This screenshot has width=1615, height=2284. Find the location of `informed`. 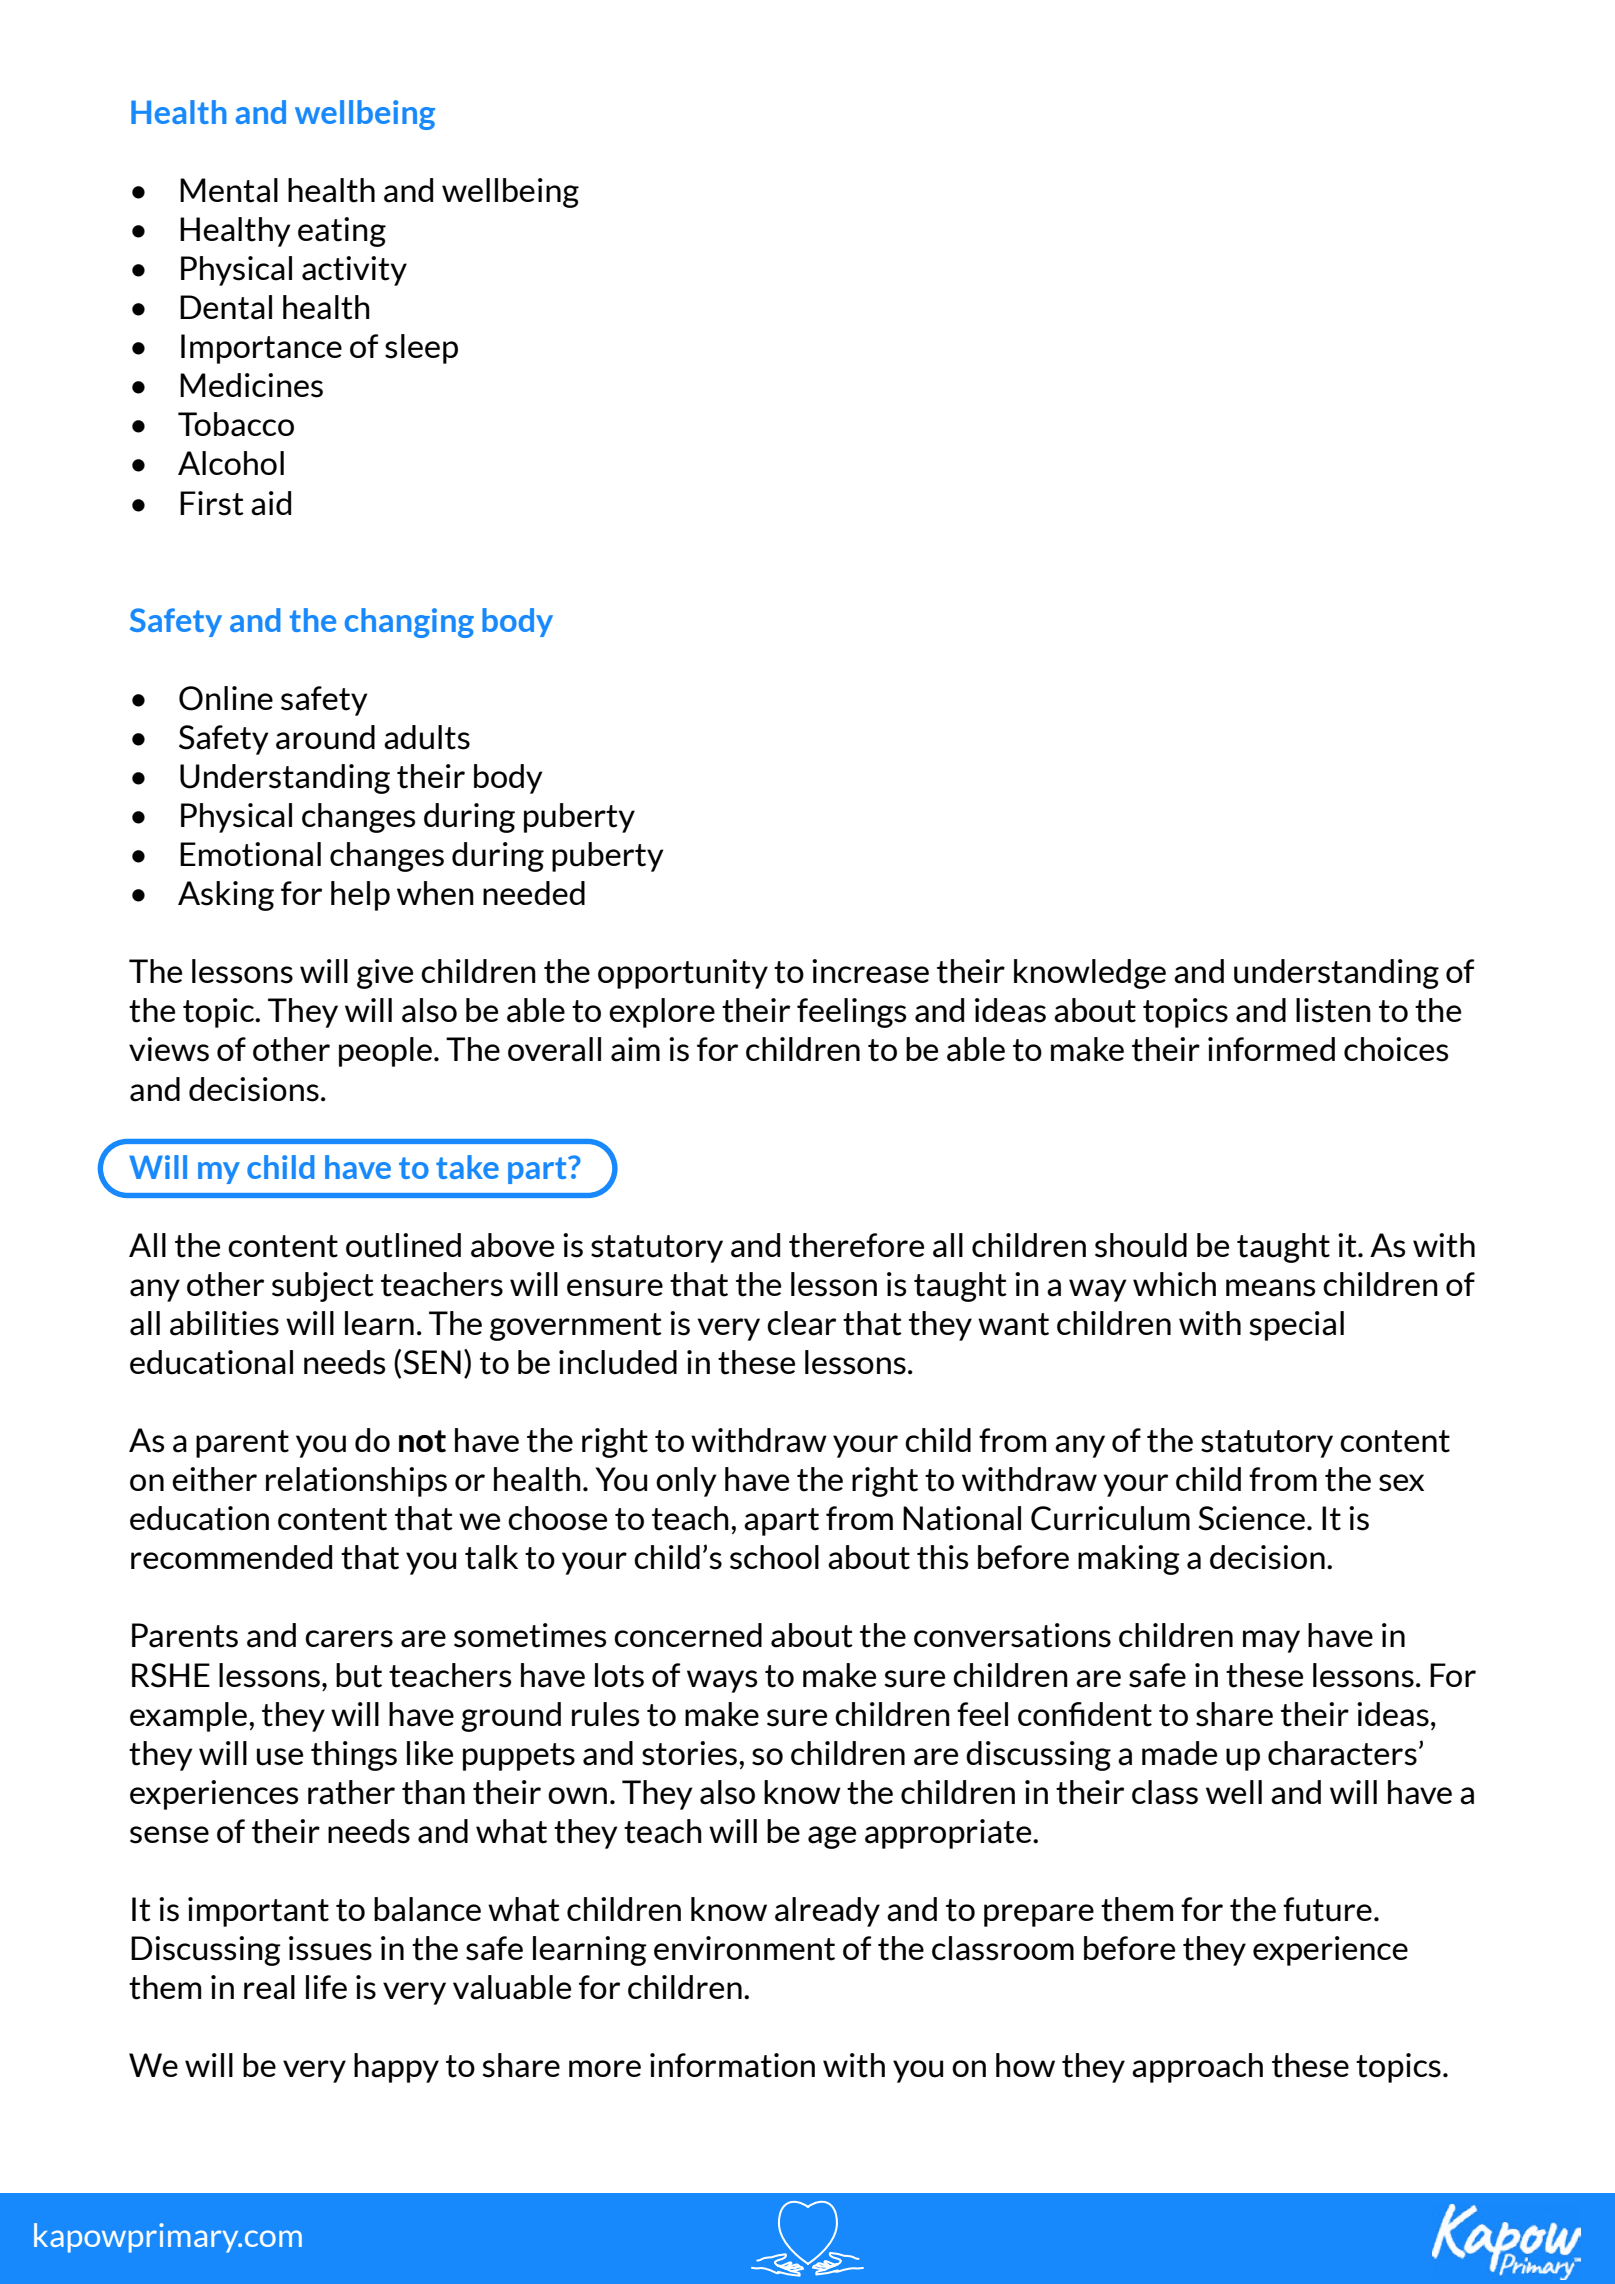

informed is located at coordinates (1271, 1049).
